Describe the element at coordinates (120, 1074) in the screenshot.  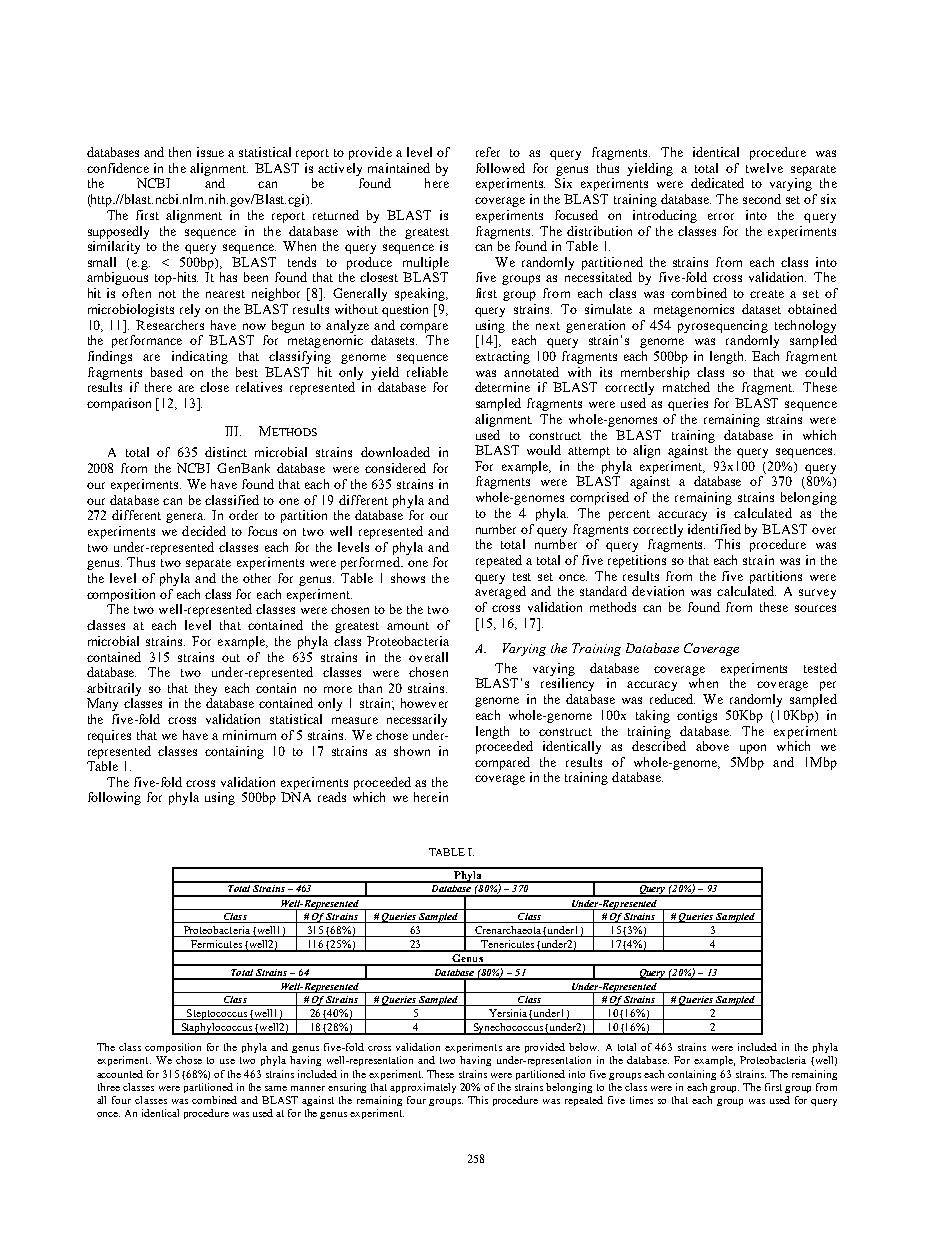
I see `accounted` at that location.
